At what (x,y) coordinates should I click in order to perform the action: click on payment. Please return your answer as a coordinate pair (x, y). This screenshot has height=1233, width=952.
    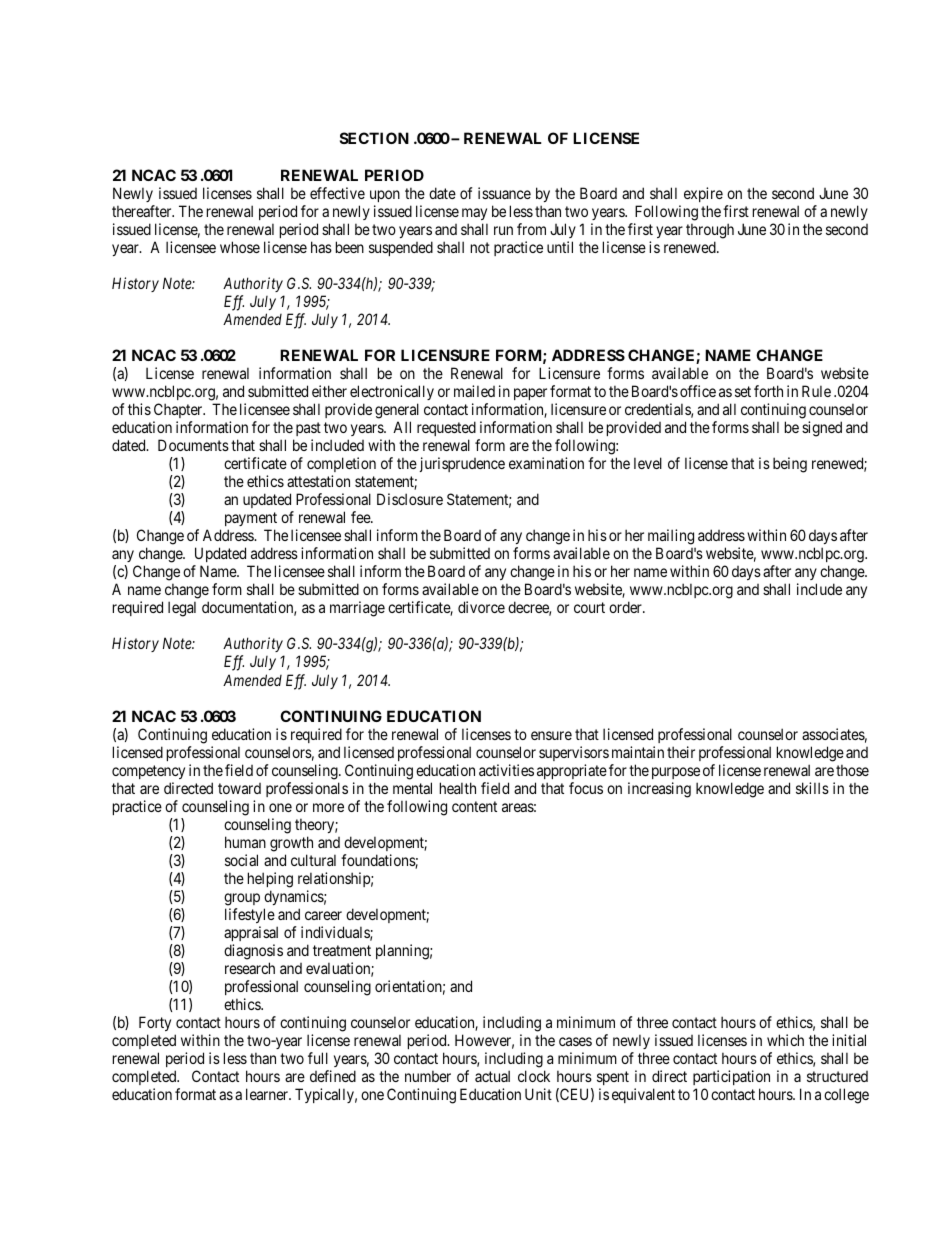
    Looking at the image, I should click on (251, 521).
